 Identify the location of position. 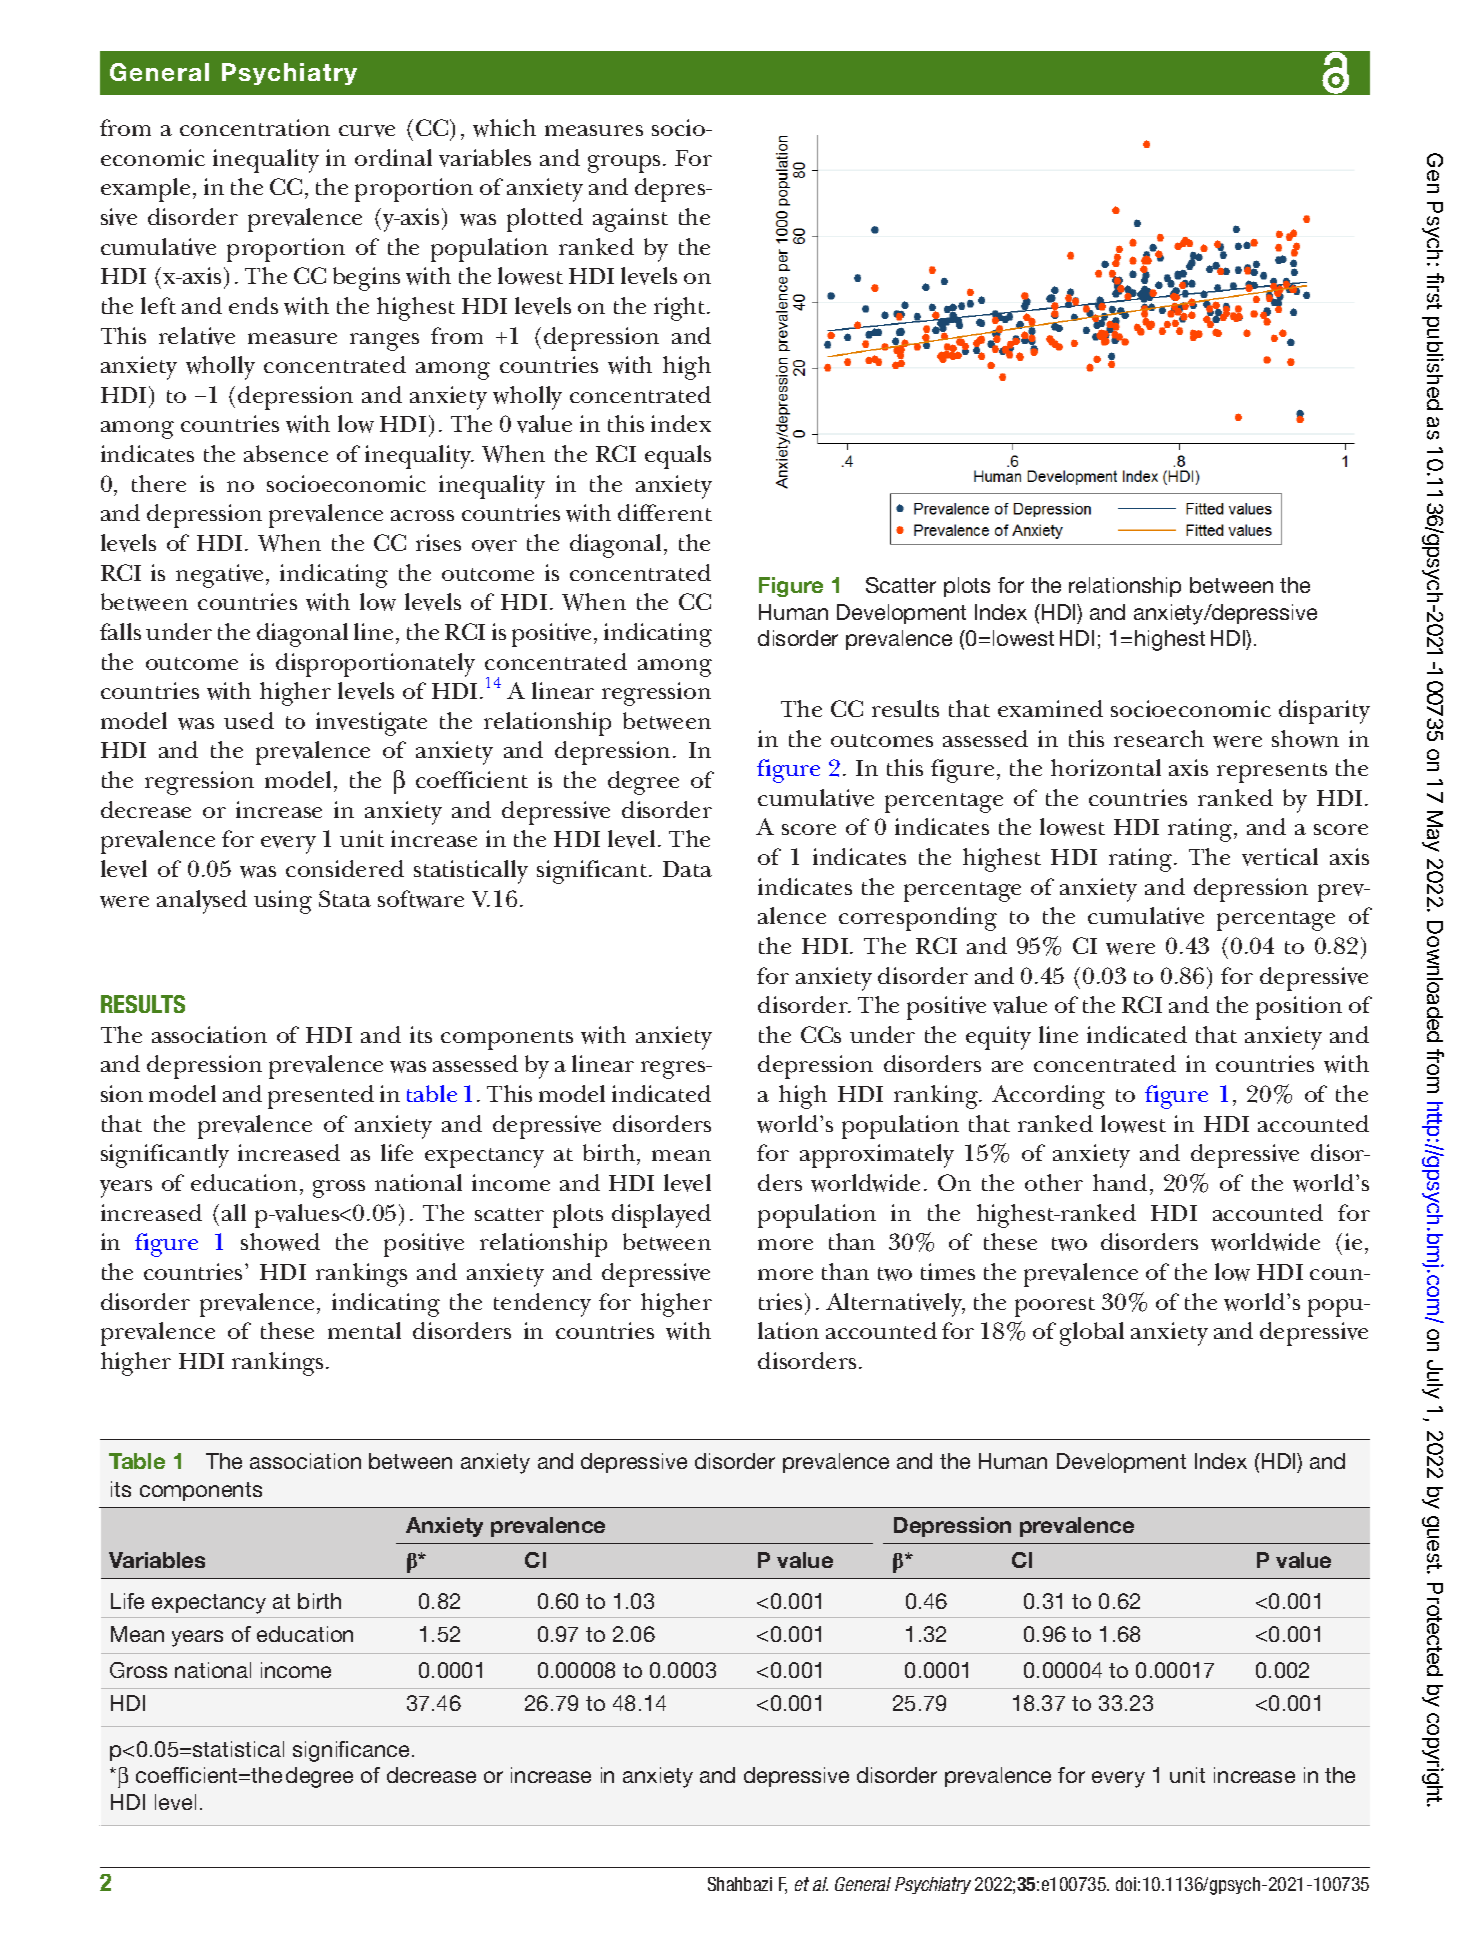
(1299, 1008).
